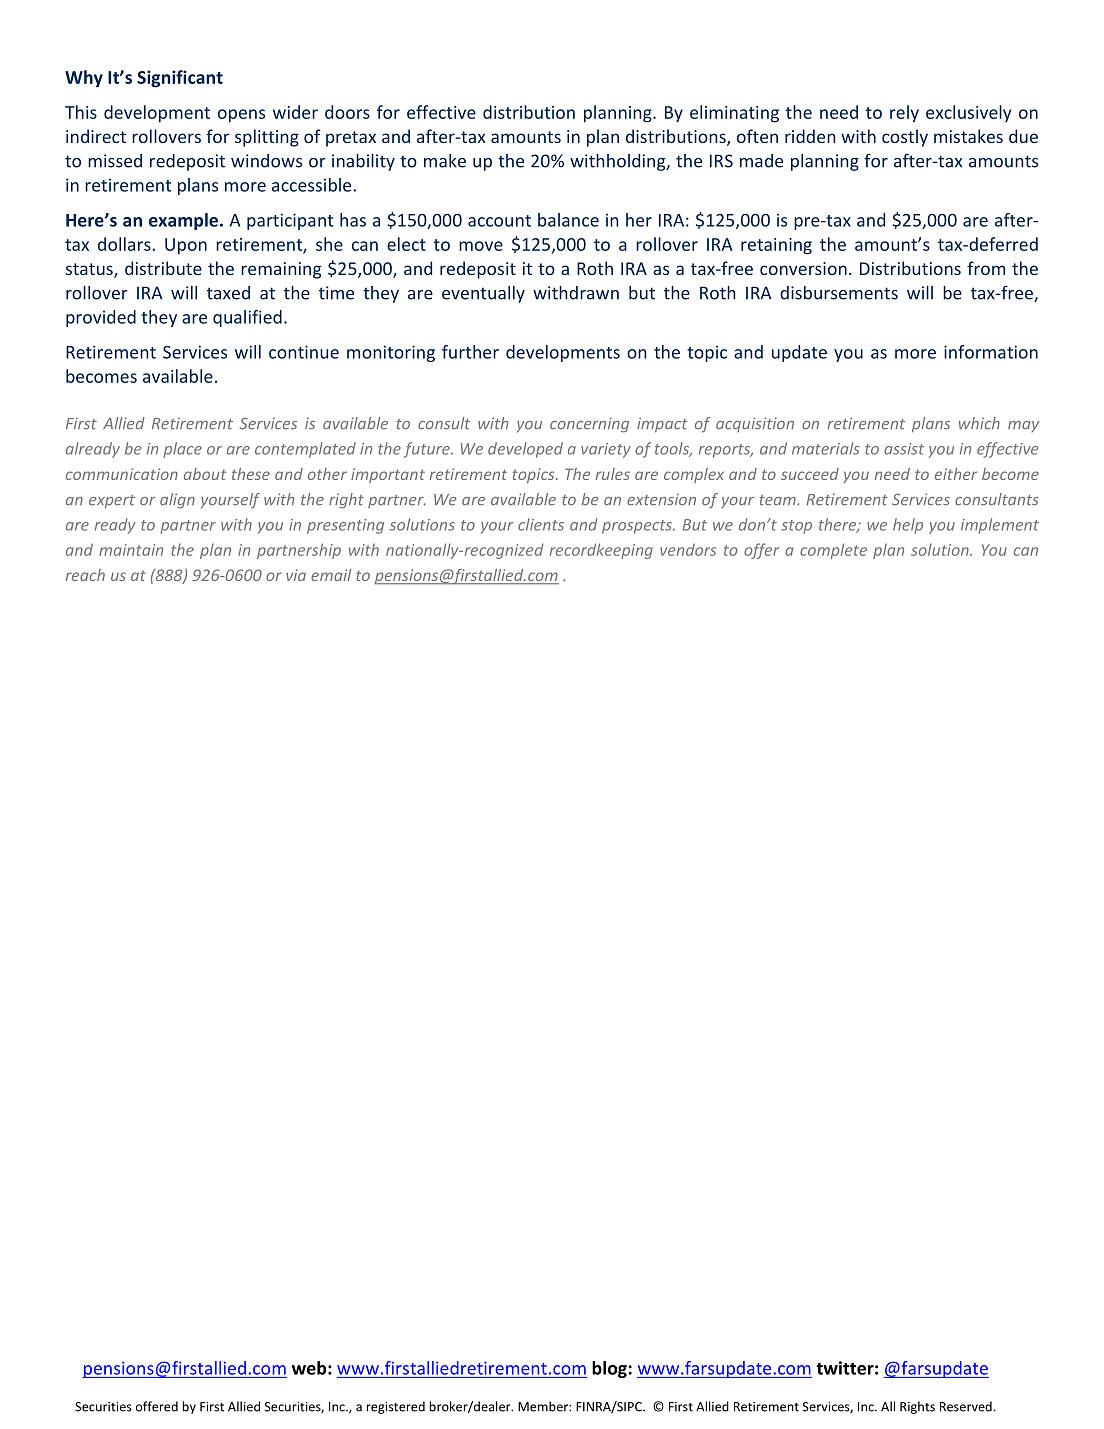 Image resolution: width=1104 pixels, height=1429 pixels. What do you see at coordinates (296, 575) in the page?
I see `via` at bounding box center [296, 575].
